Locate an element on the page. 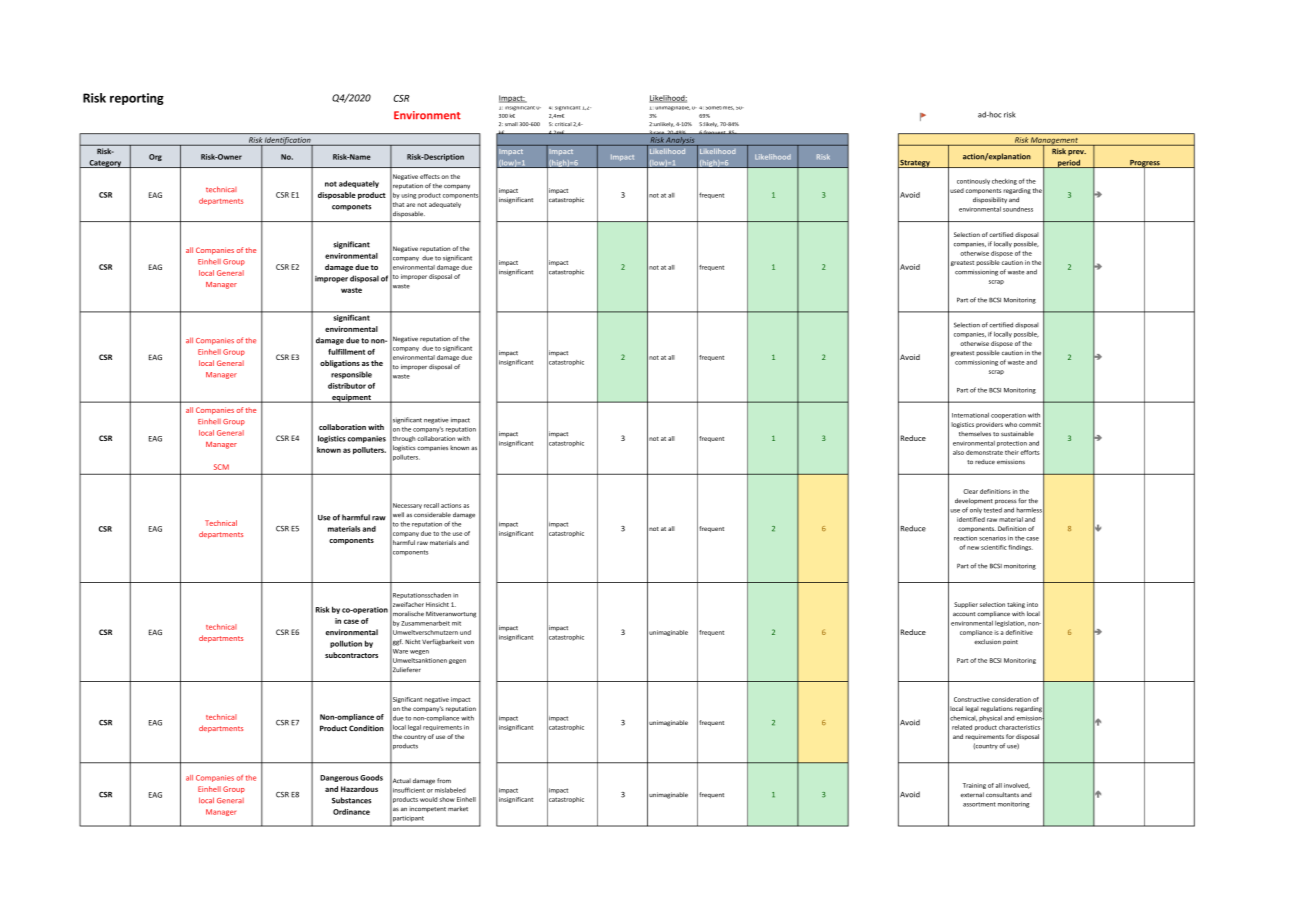  market is located at coordinates (458, 808).
